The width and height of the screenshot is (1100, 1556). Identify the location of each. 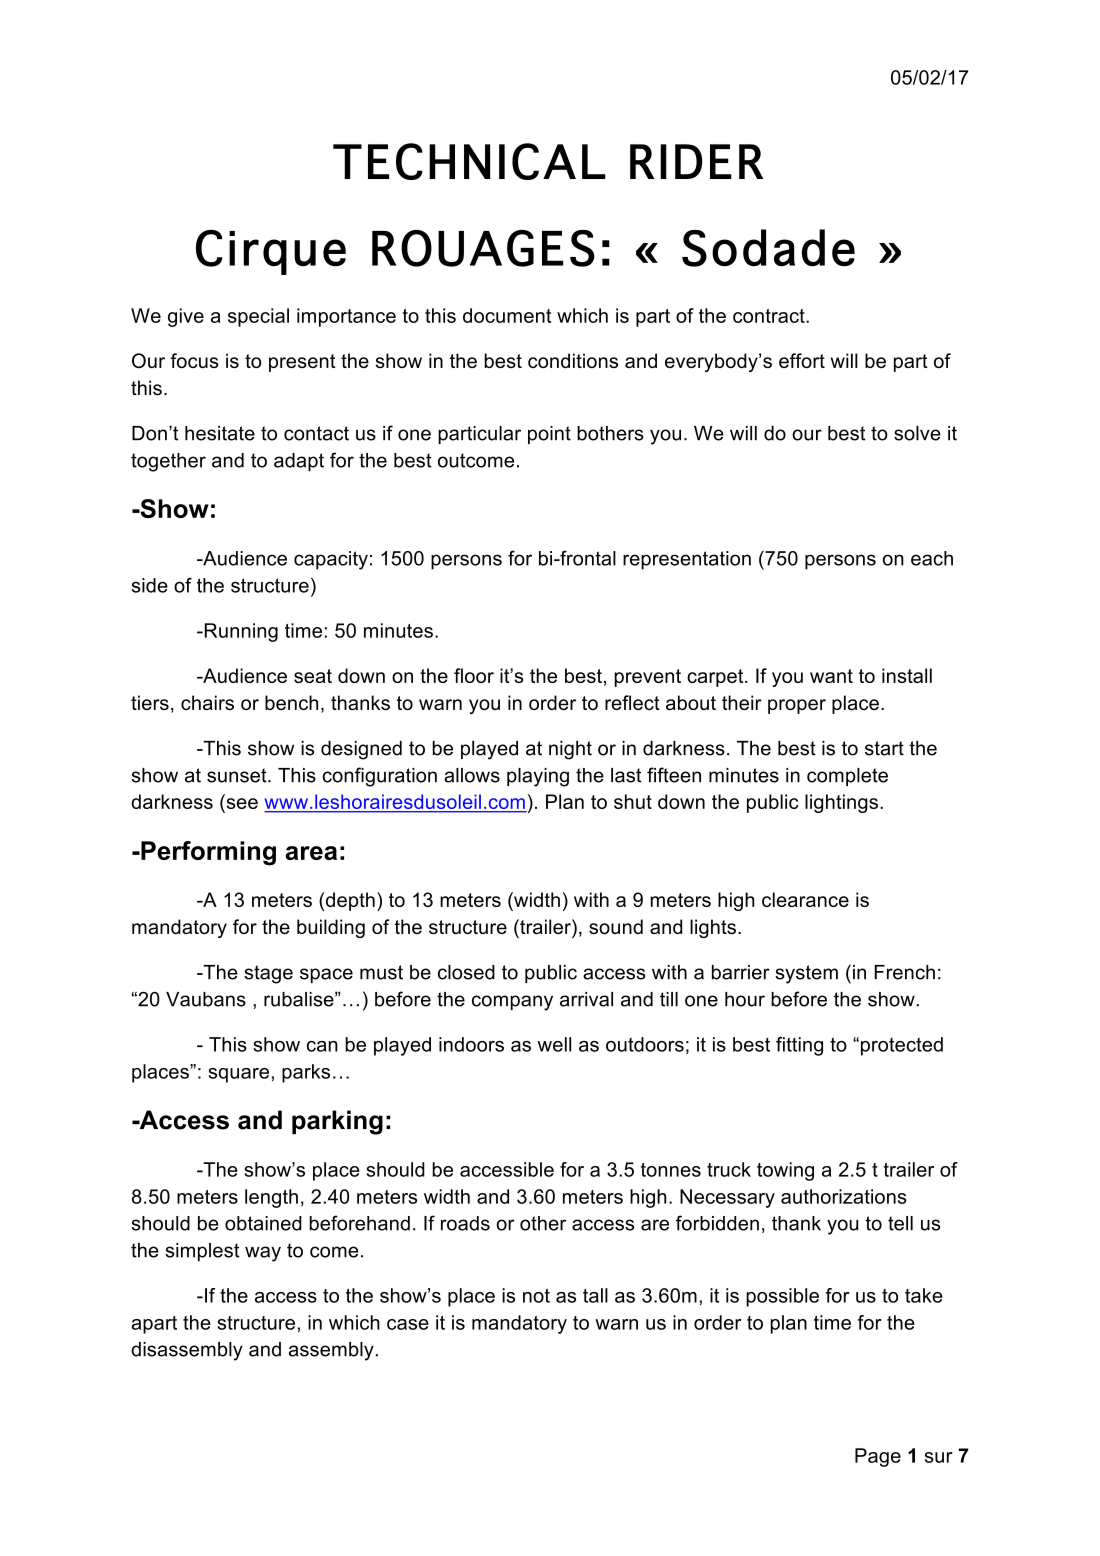
(932, 558).
